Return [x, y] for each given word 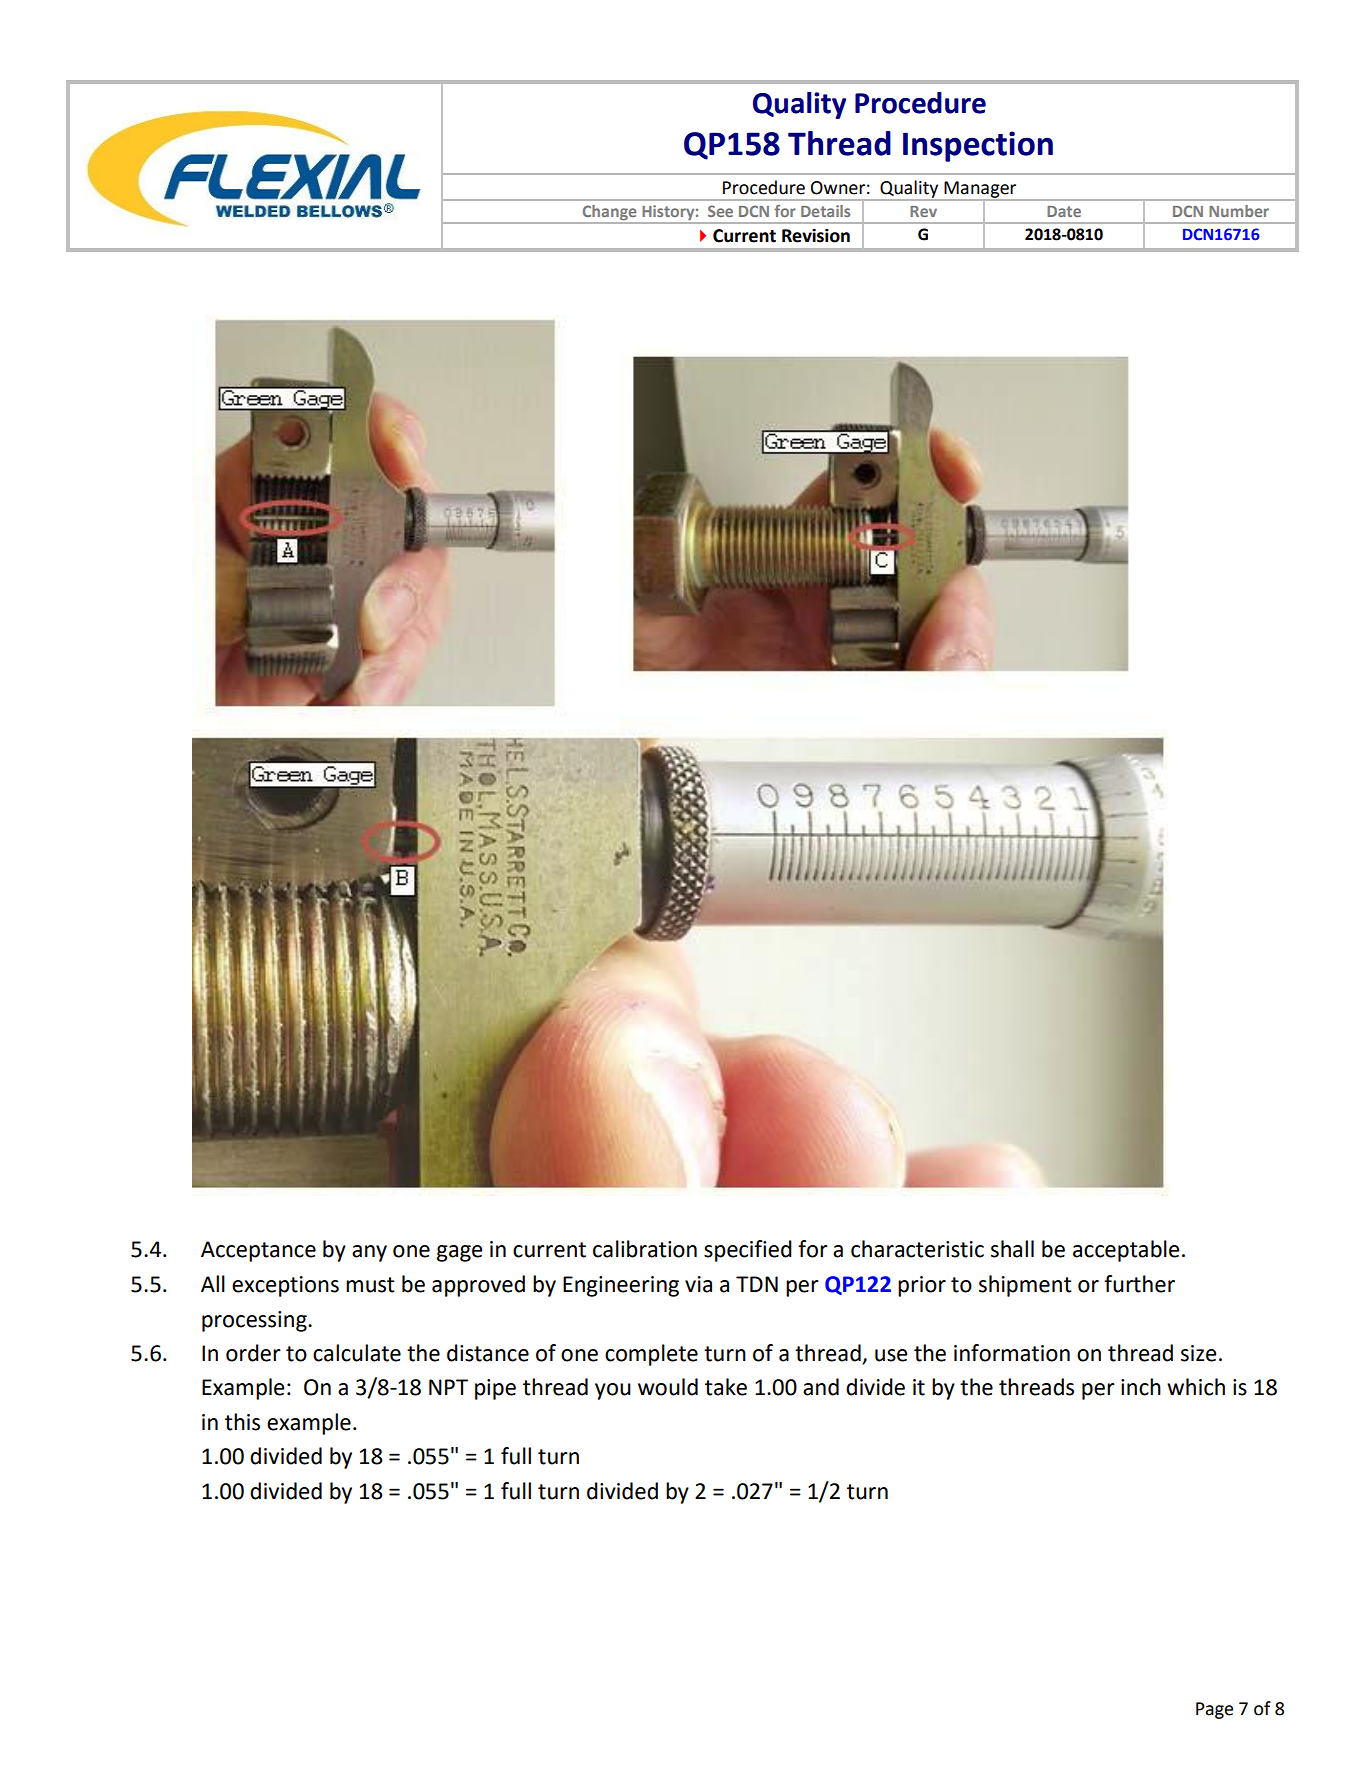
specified [748, 1251]
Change [609, 214]
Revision [816, 236]
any [369, 1253]
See [720, 211]
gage [459, 1253]
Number [1239, 211]
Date [1064, 211]
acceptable [1126, 1251]
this [242, 1422]
